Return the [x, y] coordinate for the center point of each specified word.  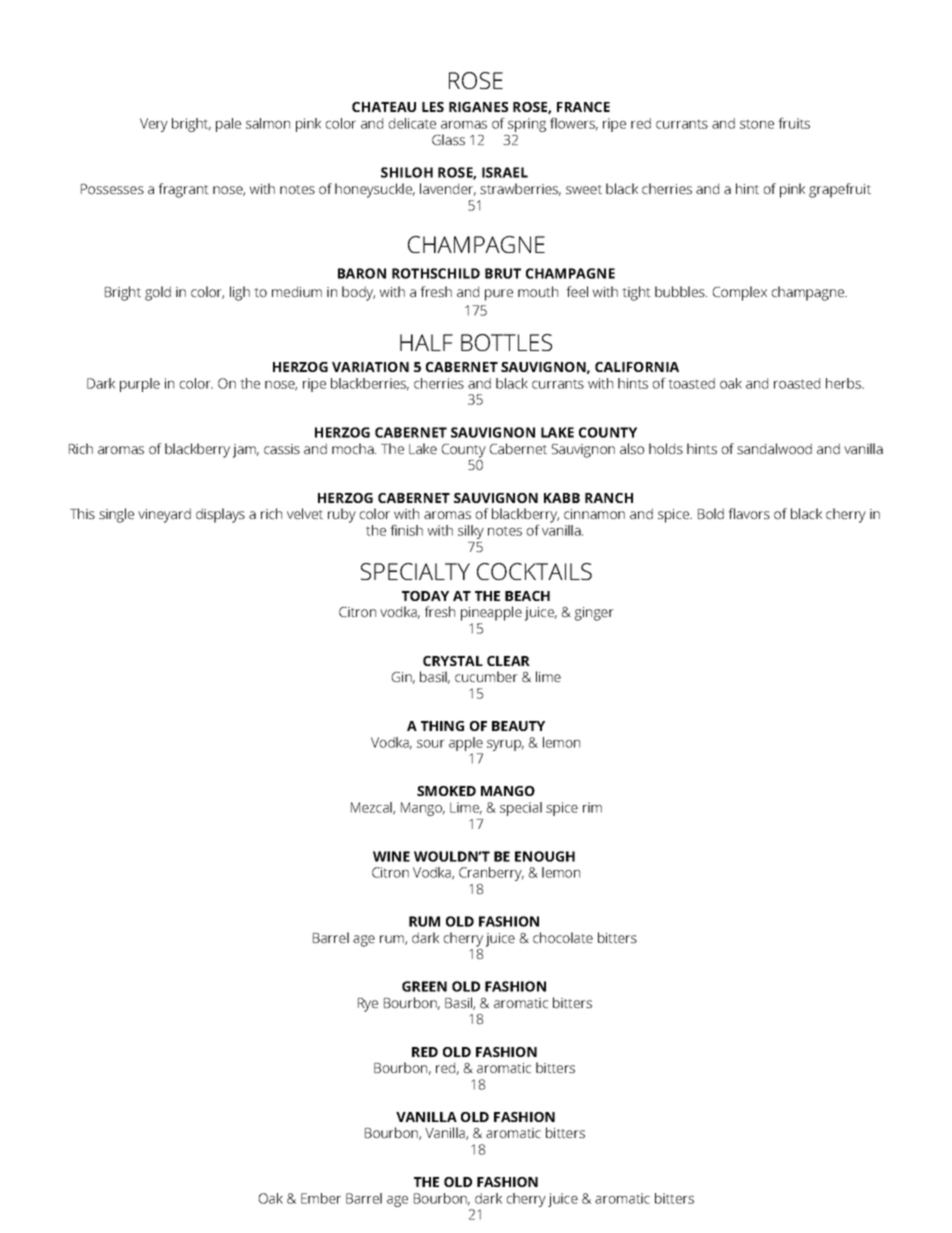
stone [757, 124]
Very [154, 125]
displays [220, 515]
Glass [448, 139]
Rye [368, 1005]
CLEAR [508, 661]
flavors [749, 513]
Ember [321, 1198]
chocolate [563, 937]
